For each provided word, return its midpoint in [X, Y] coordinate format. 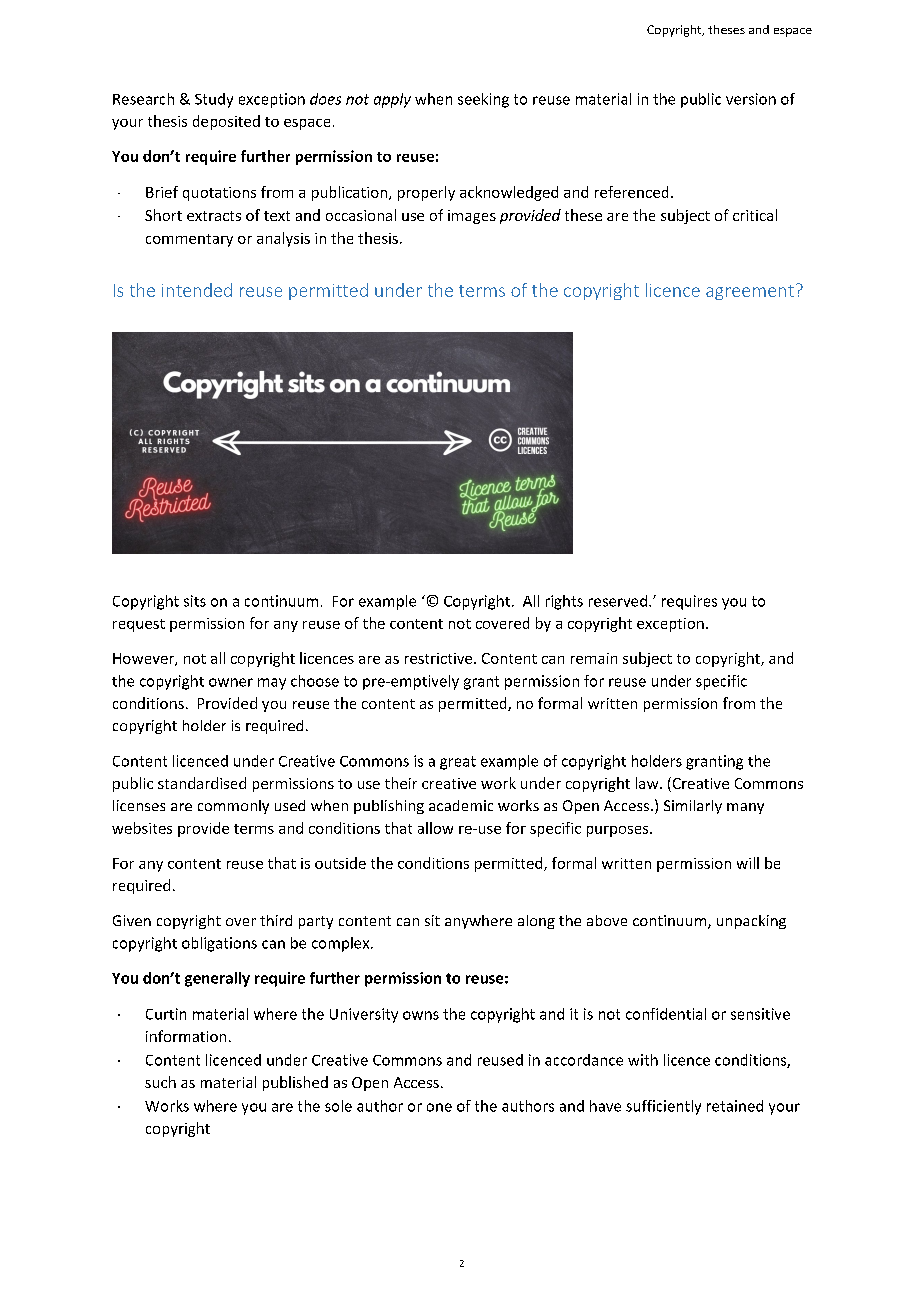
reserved [618, 601]
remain [594, 658]
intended [197, 290]
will [748, 863]
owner [231, 682]
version [751, 99]
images [472, 217]
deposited [226, 122]
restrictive [440, 658]
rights [564, 602]
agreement [750, 292]
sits [195, 601]
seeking [483, 100]
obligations [219, 944]
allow [435, 828]
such [160, 1082]
